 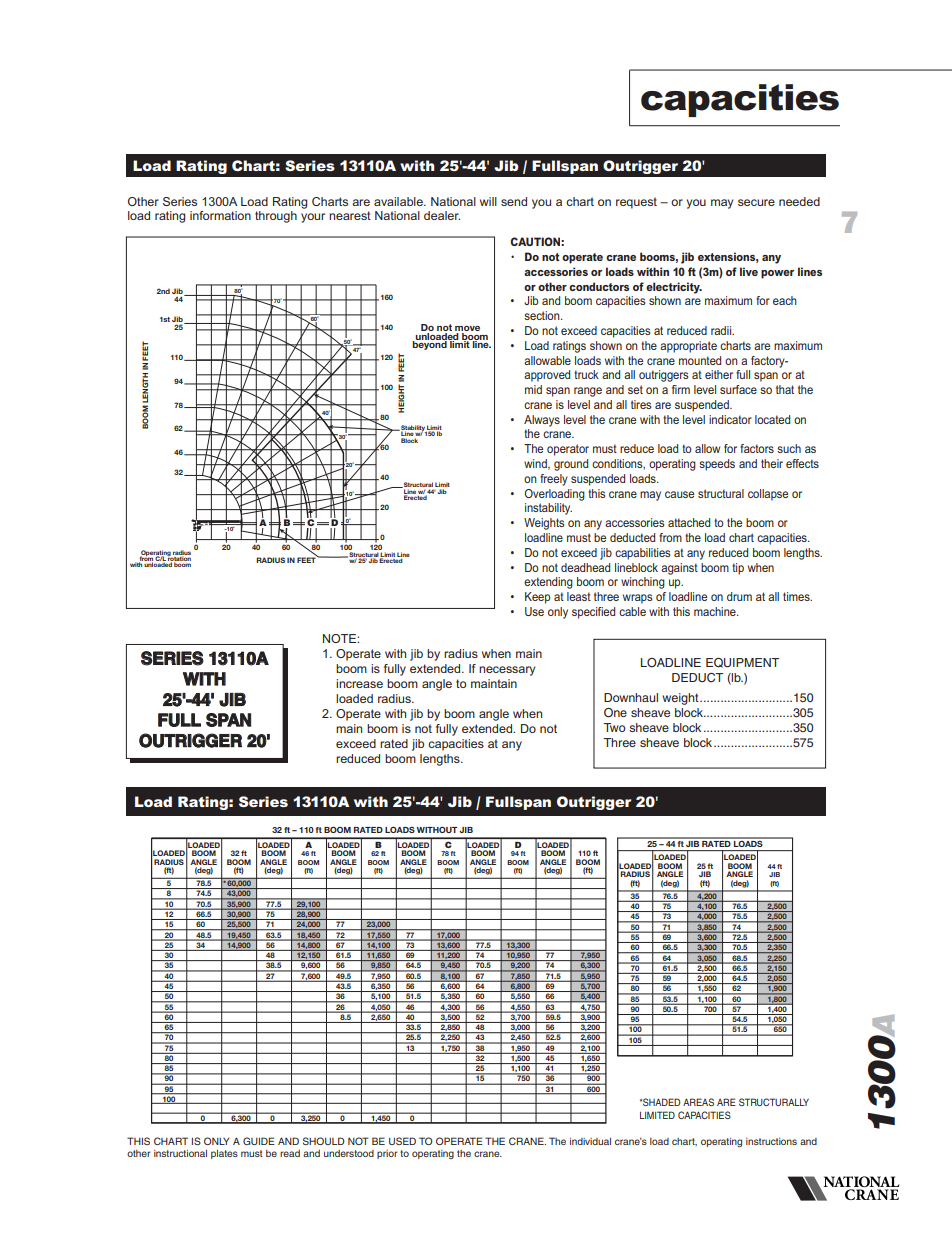 What do you see at coordinates (224, 1154) in the screenshot?
I see `plates` at bounding box center [224, 1154].
